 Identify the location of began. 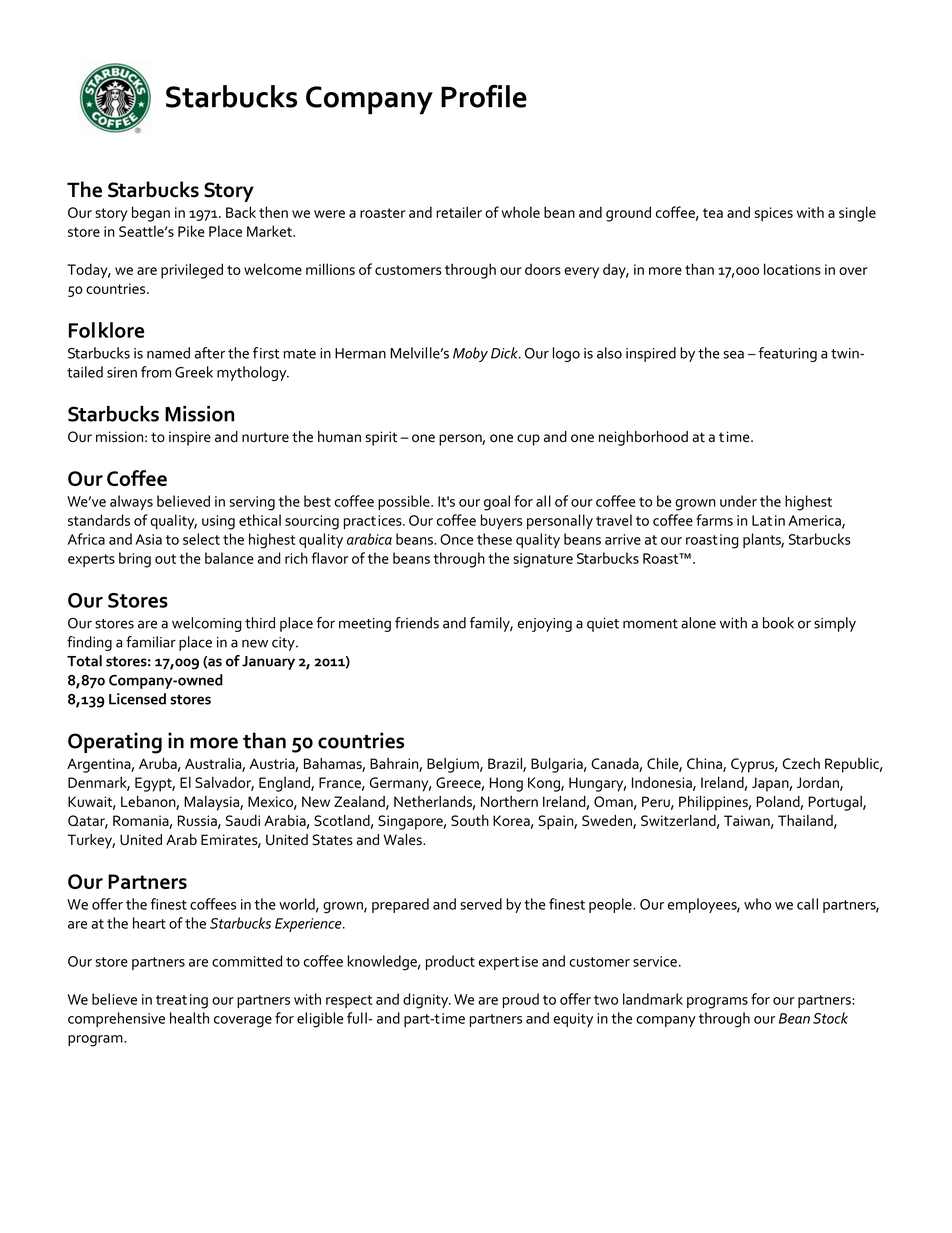
(151, 214).
